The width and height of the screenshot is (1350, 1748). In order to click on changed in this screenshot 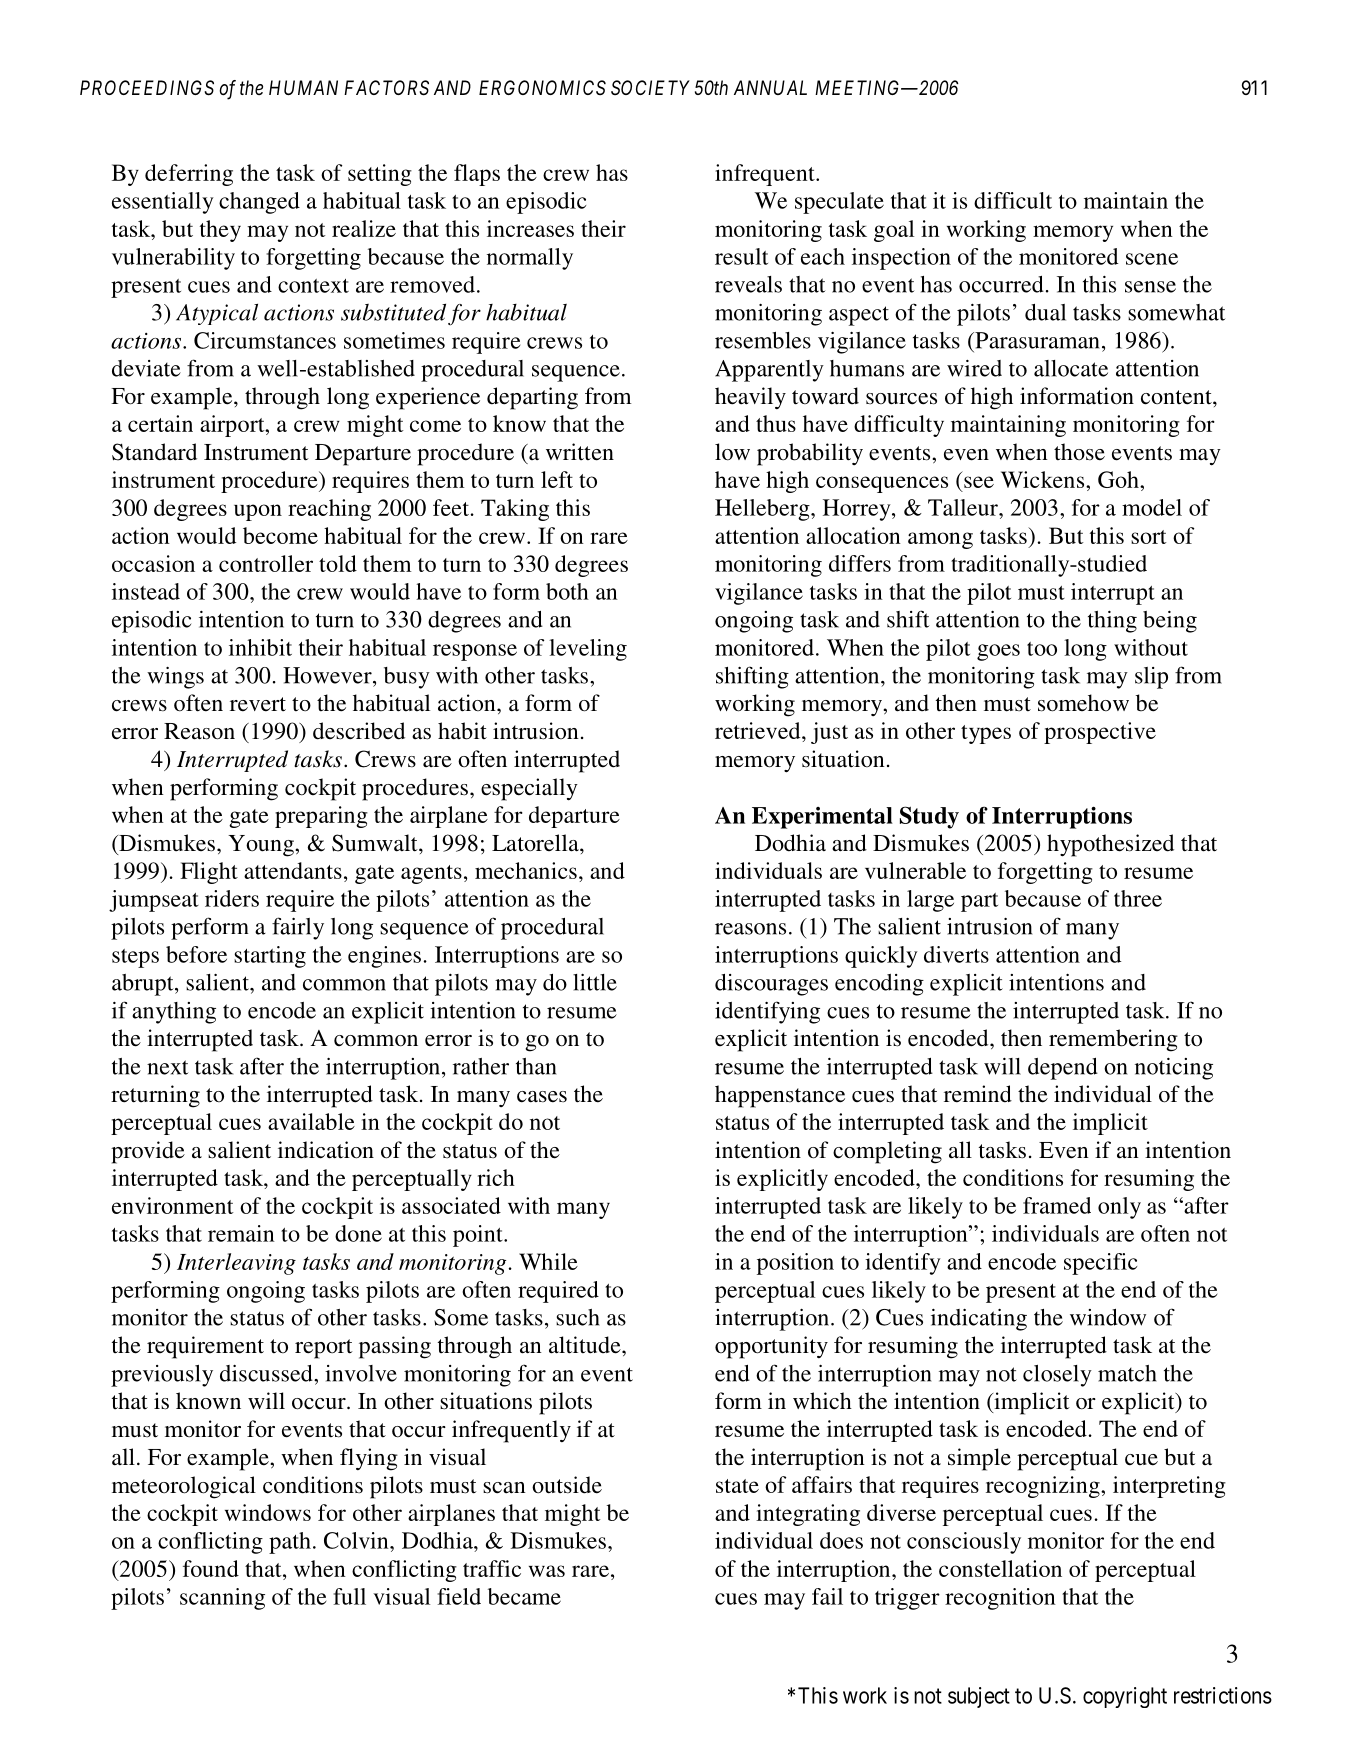, I will do `click(259, 203)`.
